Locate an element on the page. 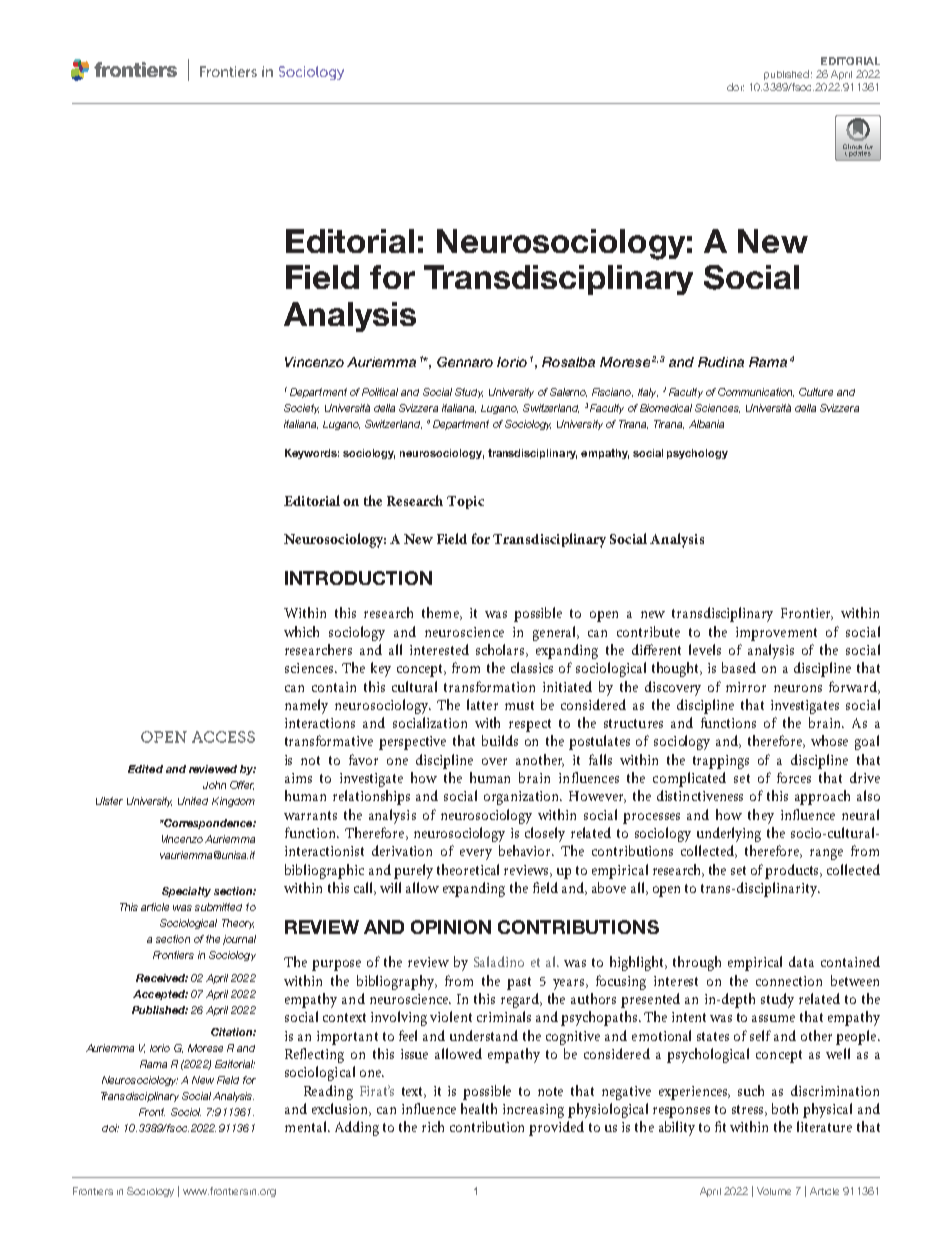 The height and width of the image is (1247, 952). OPINION is located at coordinates (451, 927).
